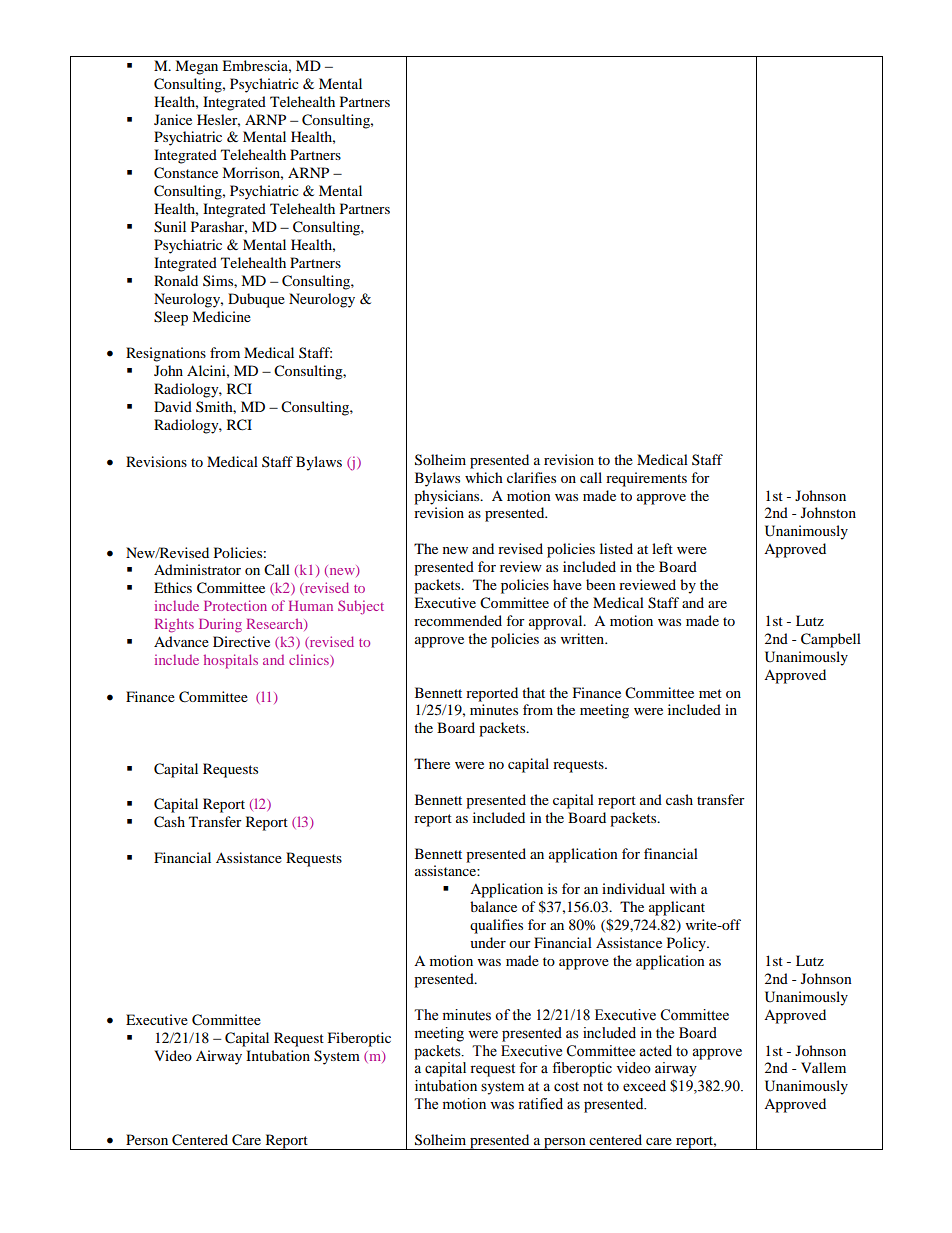 The image size is (952, 1233). I want to click on Constance, so click(186, 173).
